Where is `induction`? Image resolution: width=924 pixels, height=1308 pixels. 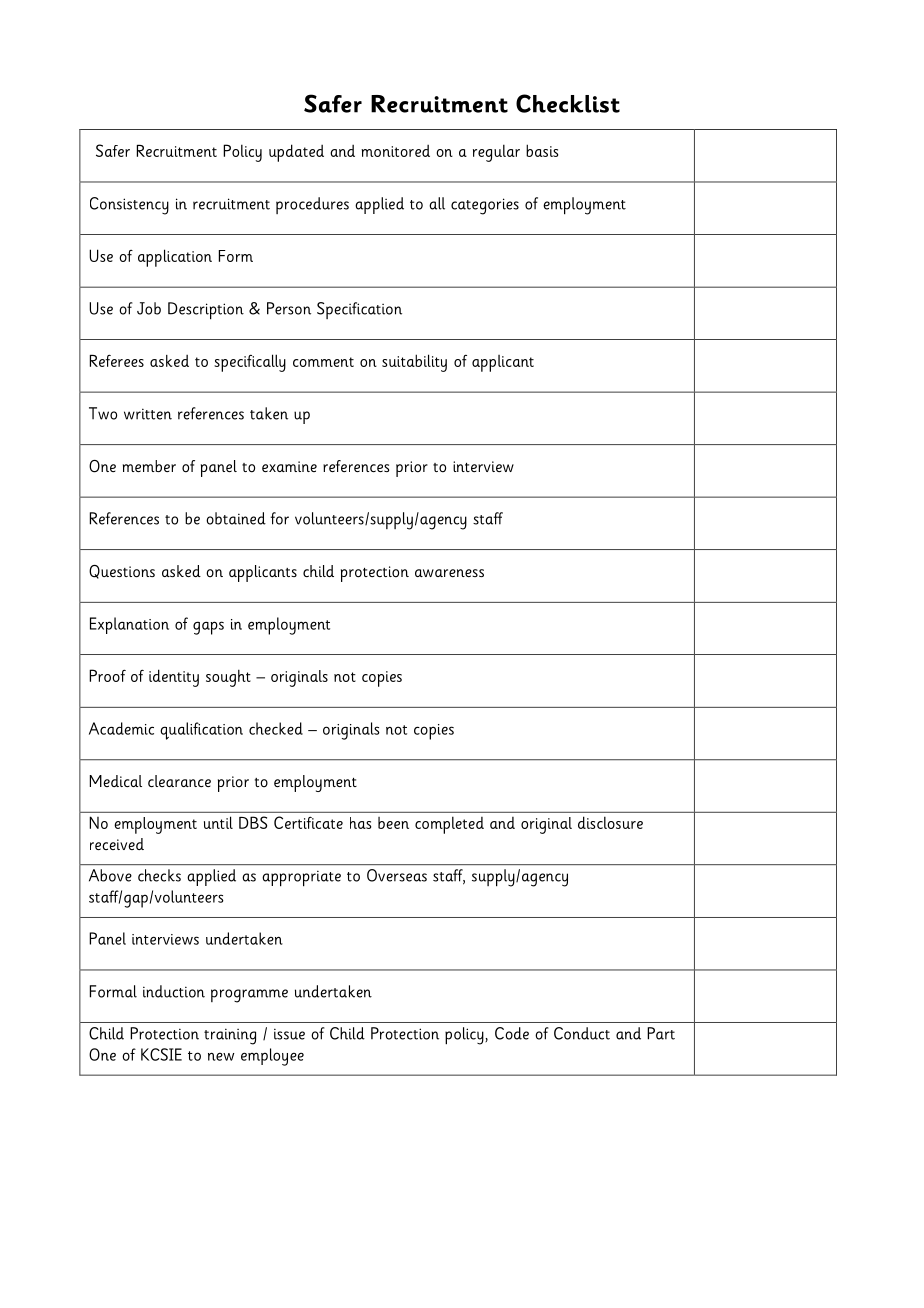
induction is located at coordinates (174, 991).
